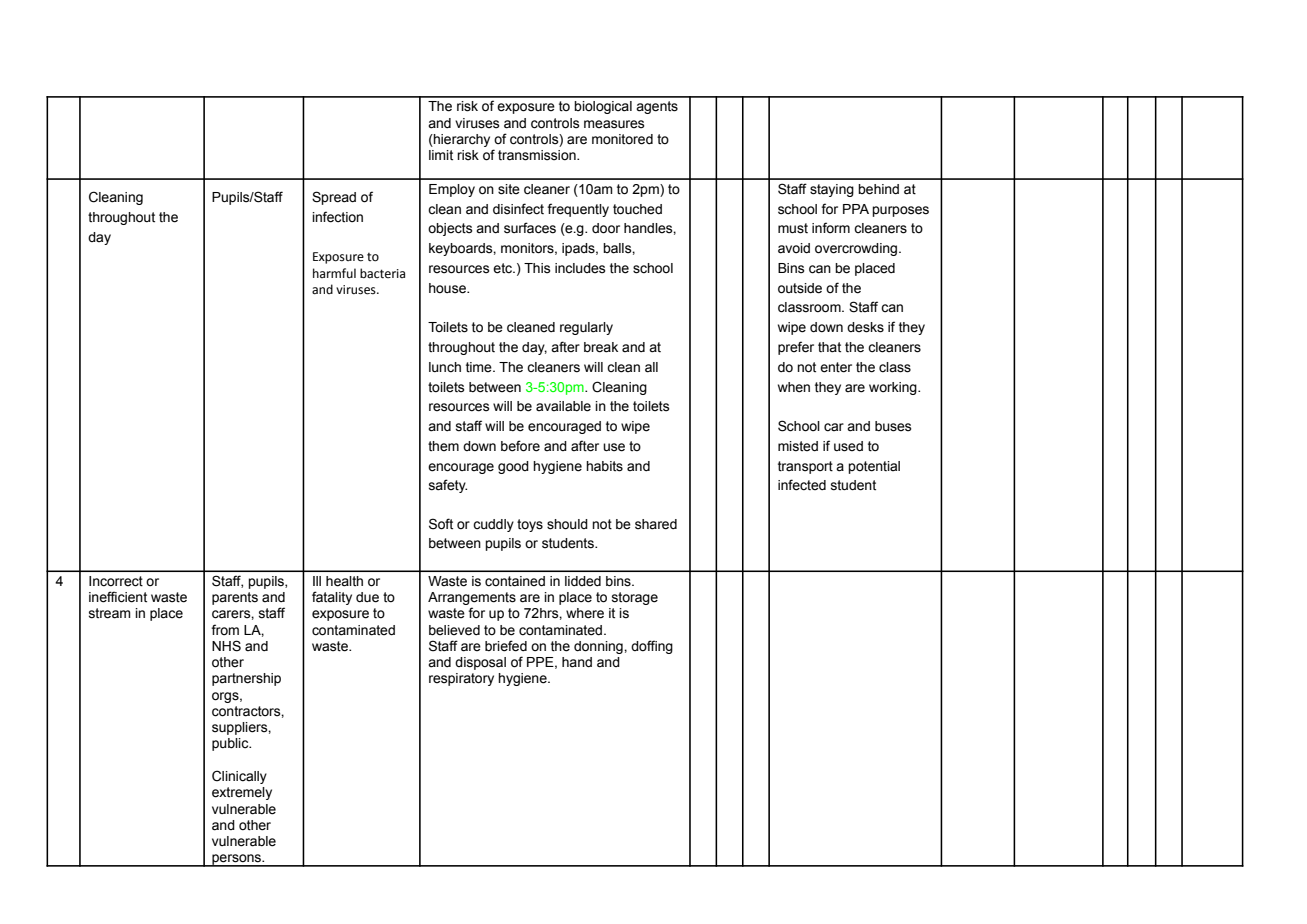  What do you see at coordinates (443, 446) in the screenshot?
I see `them` at bounding box center [443, 446].
